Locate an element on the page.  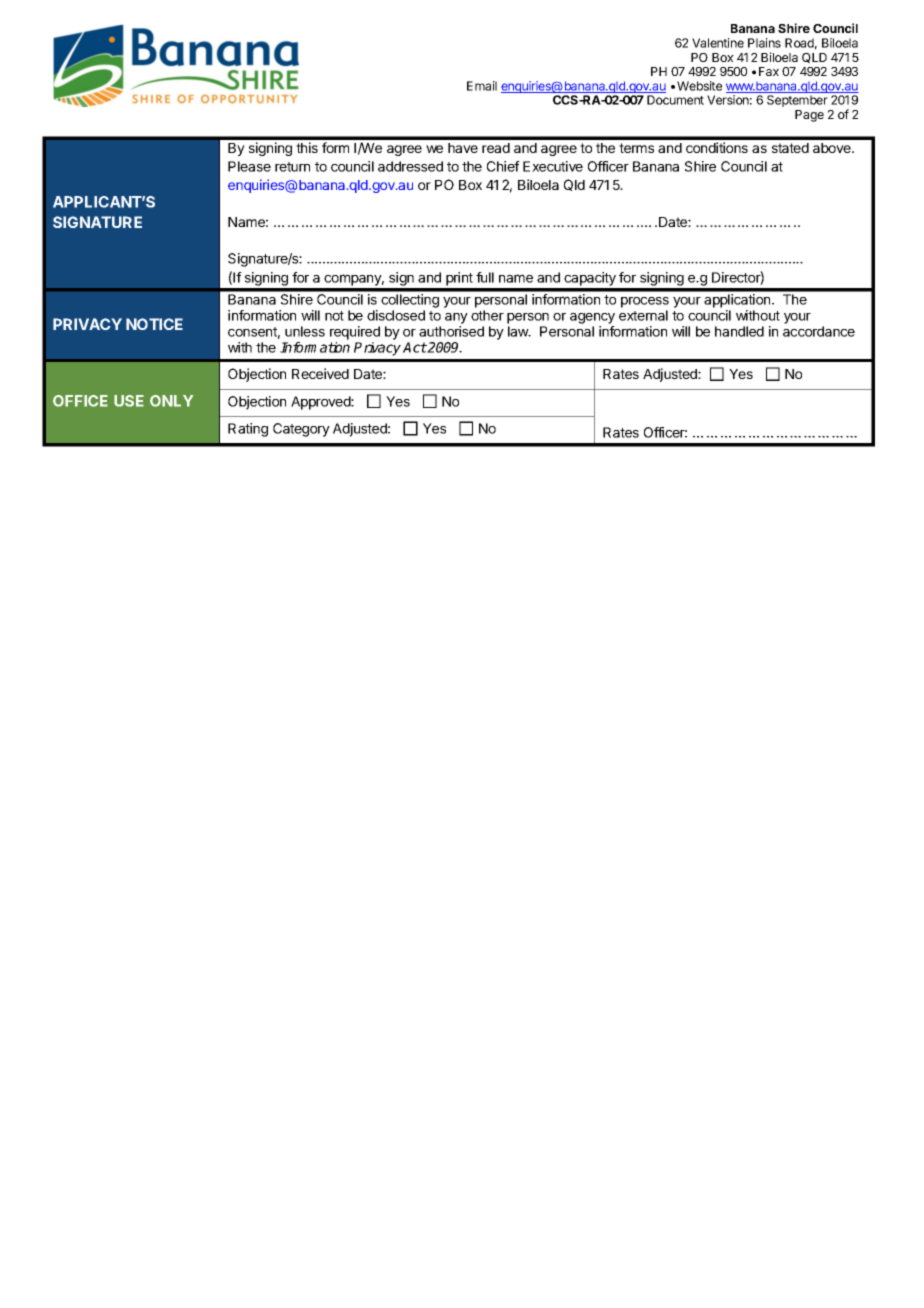
conditions is located at coordinates (717, 147).
